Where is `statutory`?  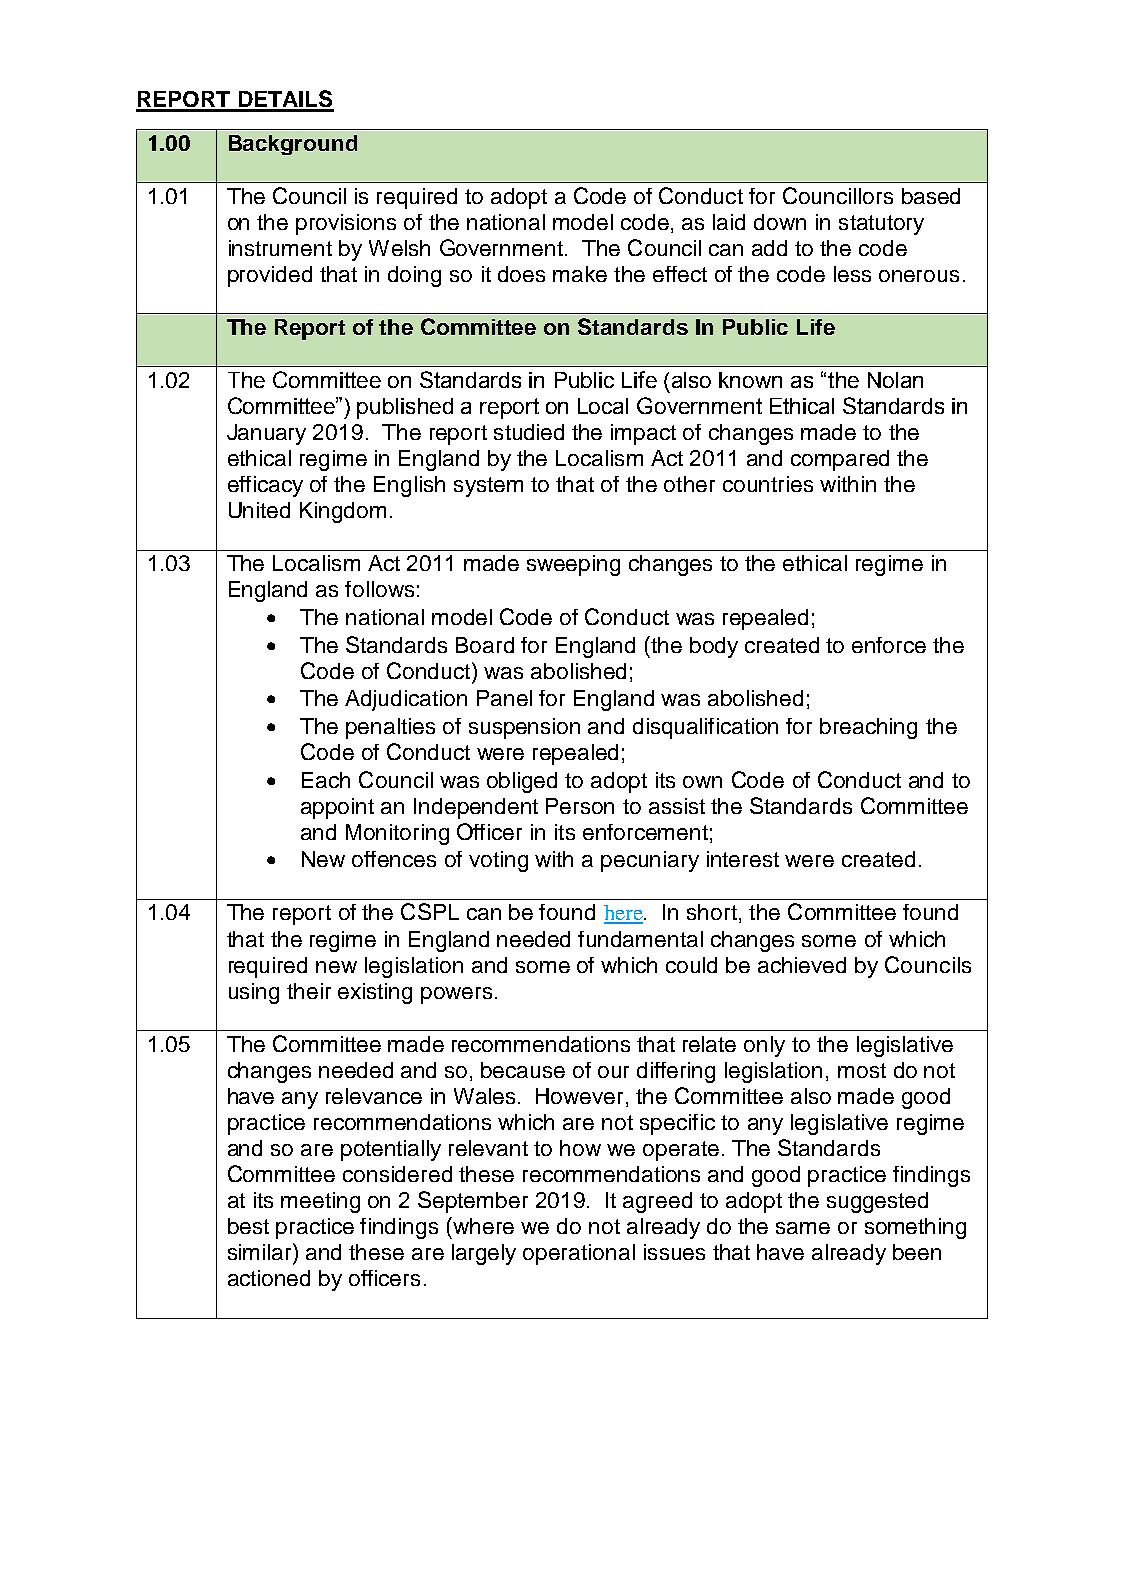
statutory is located at coordinates (881, 225).
